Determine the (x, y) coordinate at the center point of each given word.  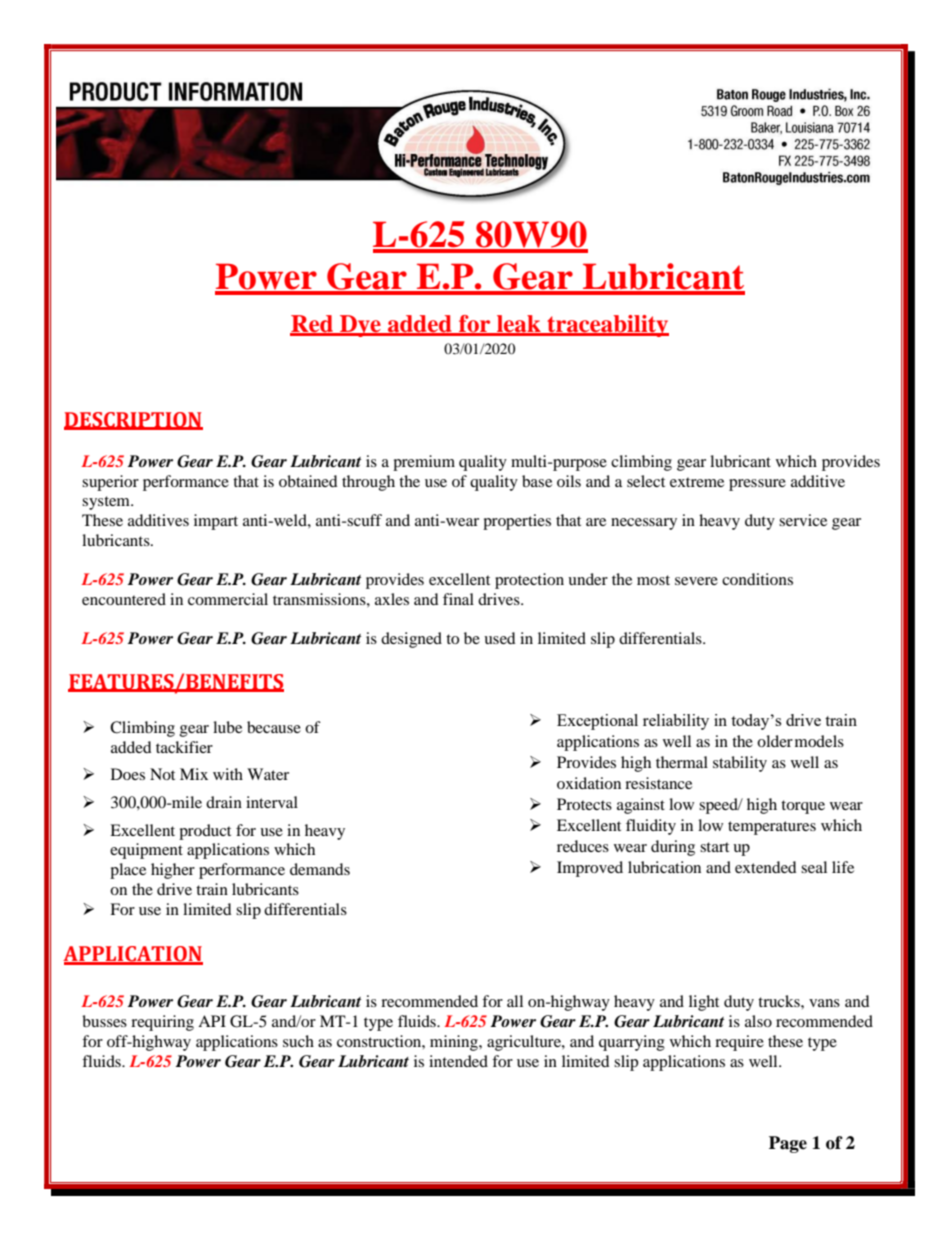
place (128, 871)
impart (216, 522)
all (515, 1001)
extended (766, 867)
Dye (360, 326)
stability (740, 764)
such (298, 1041)
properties (517, 522)
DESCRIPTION (133, 421)
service (803, 520)
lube (227, 727)
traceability (607, 326)
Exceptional (597, 722)
